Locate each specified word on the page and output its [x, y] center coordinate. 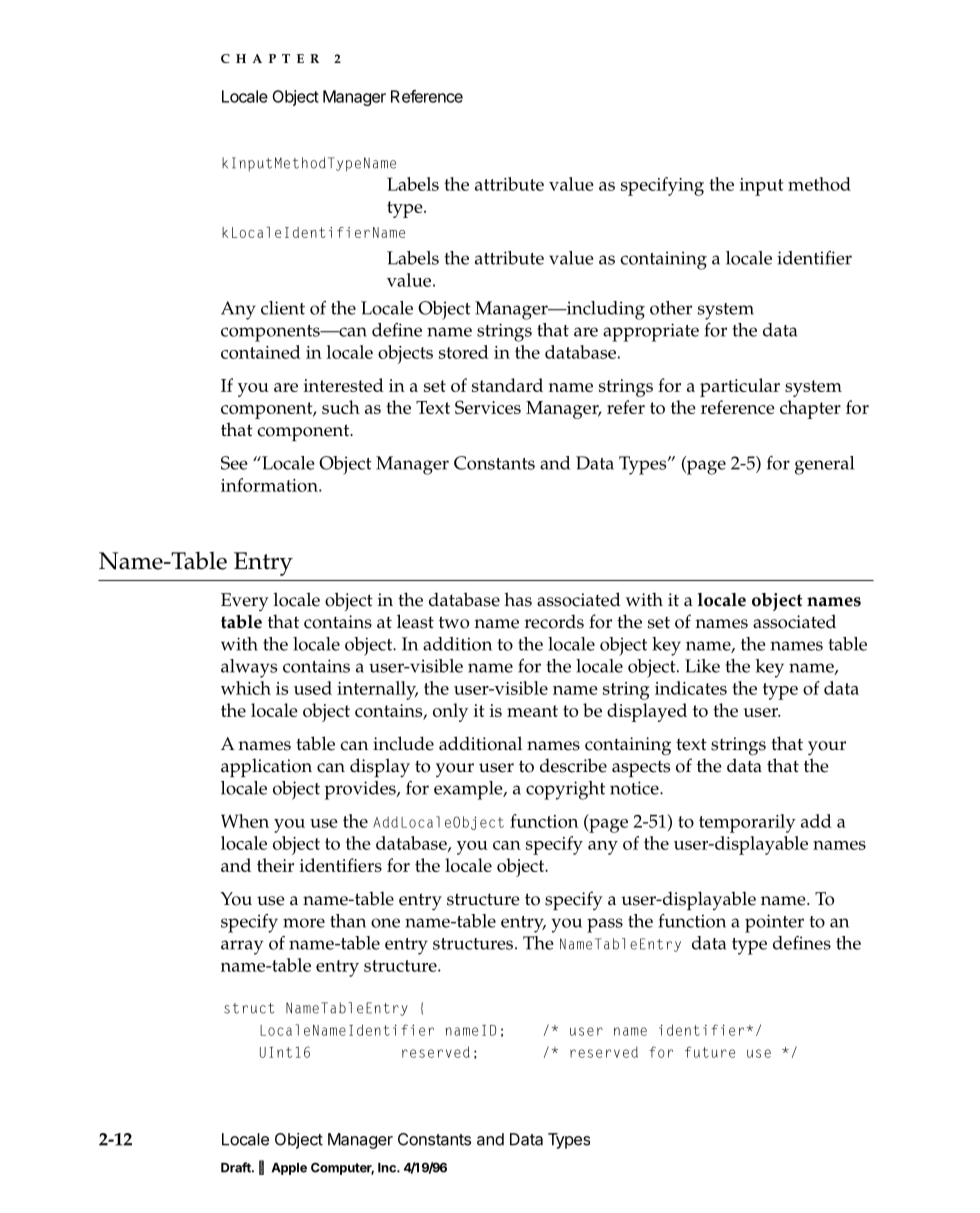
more [304, 923]
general [824, 465]
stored [464, 352]
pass [605, 925]
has [518, 599]
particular [740, 387]
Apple [289, 1169]
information [270, 485]
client [283, 308]
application [266, 767]
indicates [691, 688]
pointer [774, 923]
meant [532, 711]
